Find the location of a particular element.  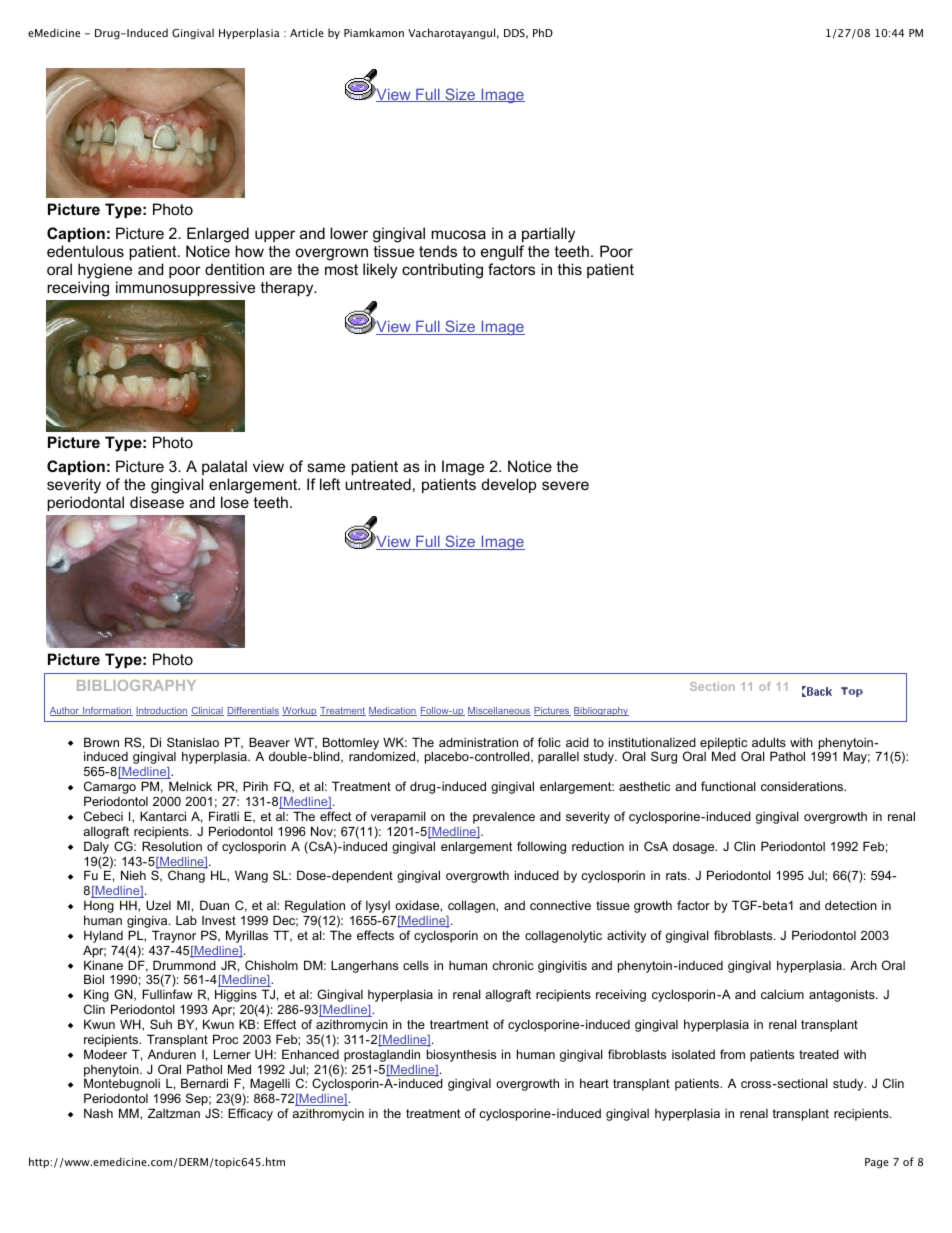

partially is located at coordinates (548, 236).
